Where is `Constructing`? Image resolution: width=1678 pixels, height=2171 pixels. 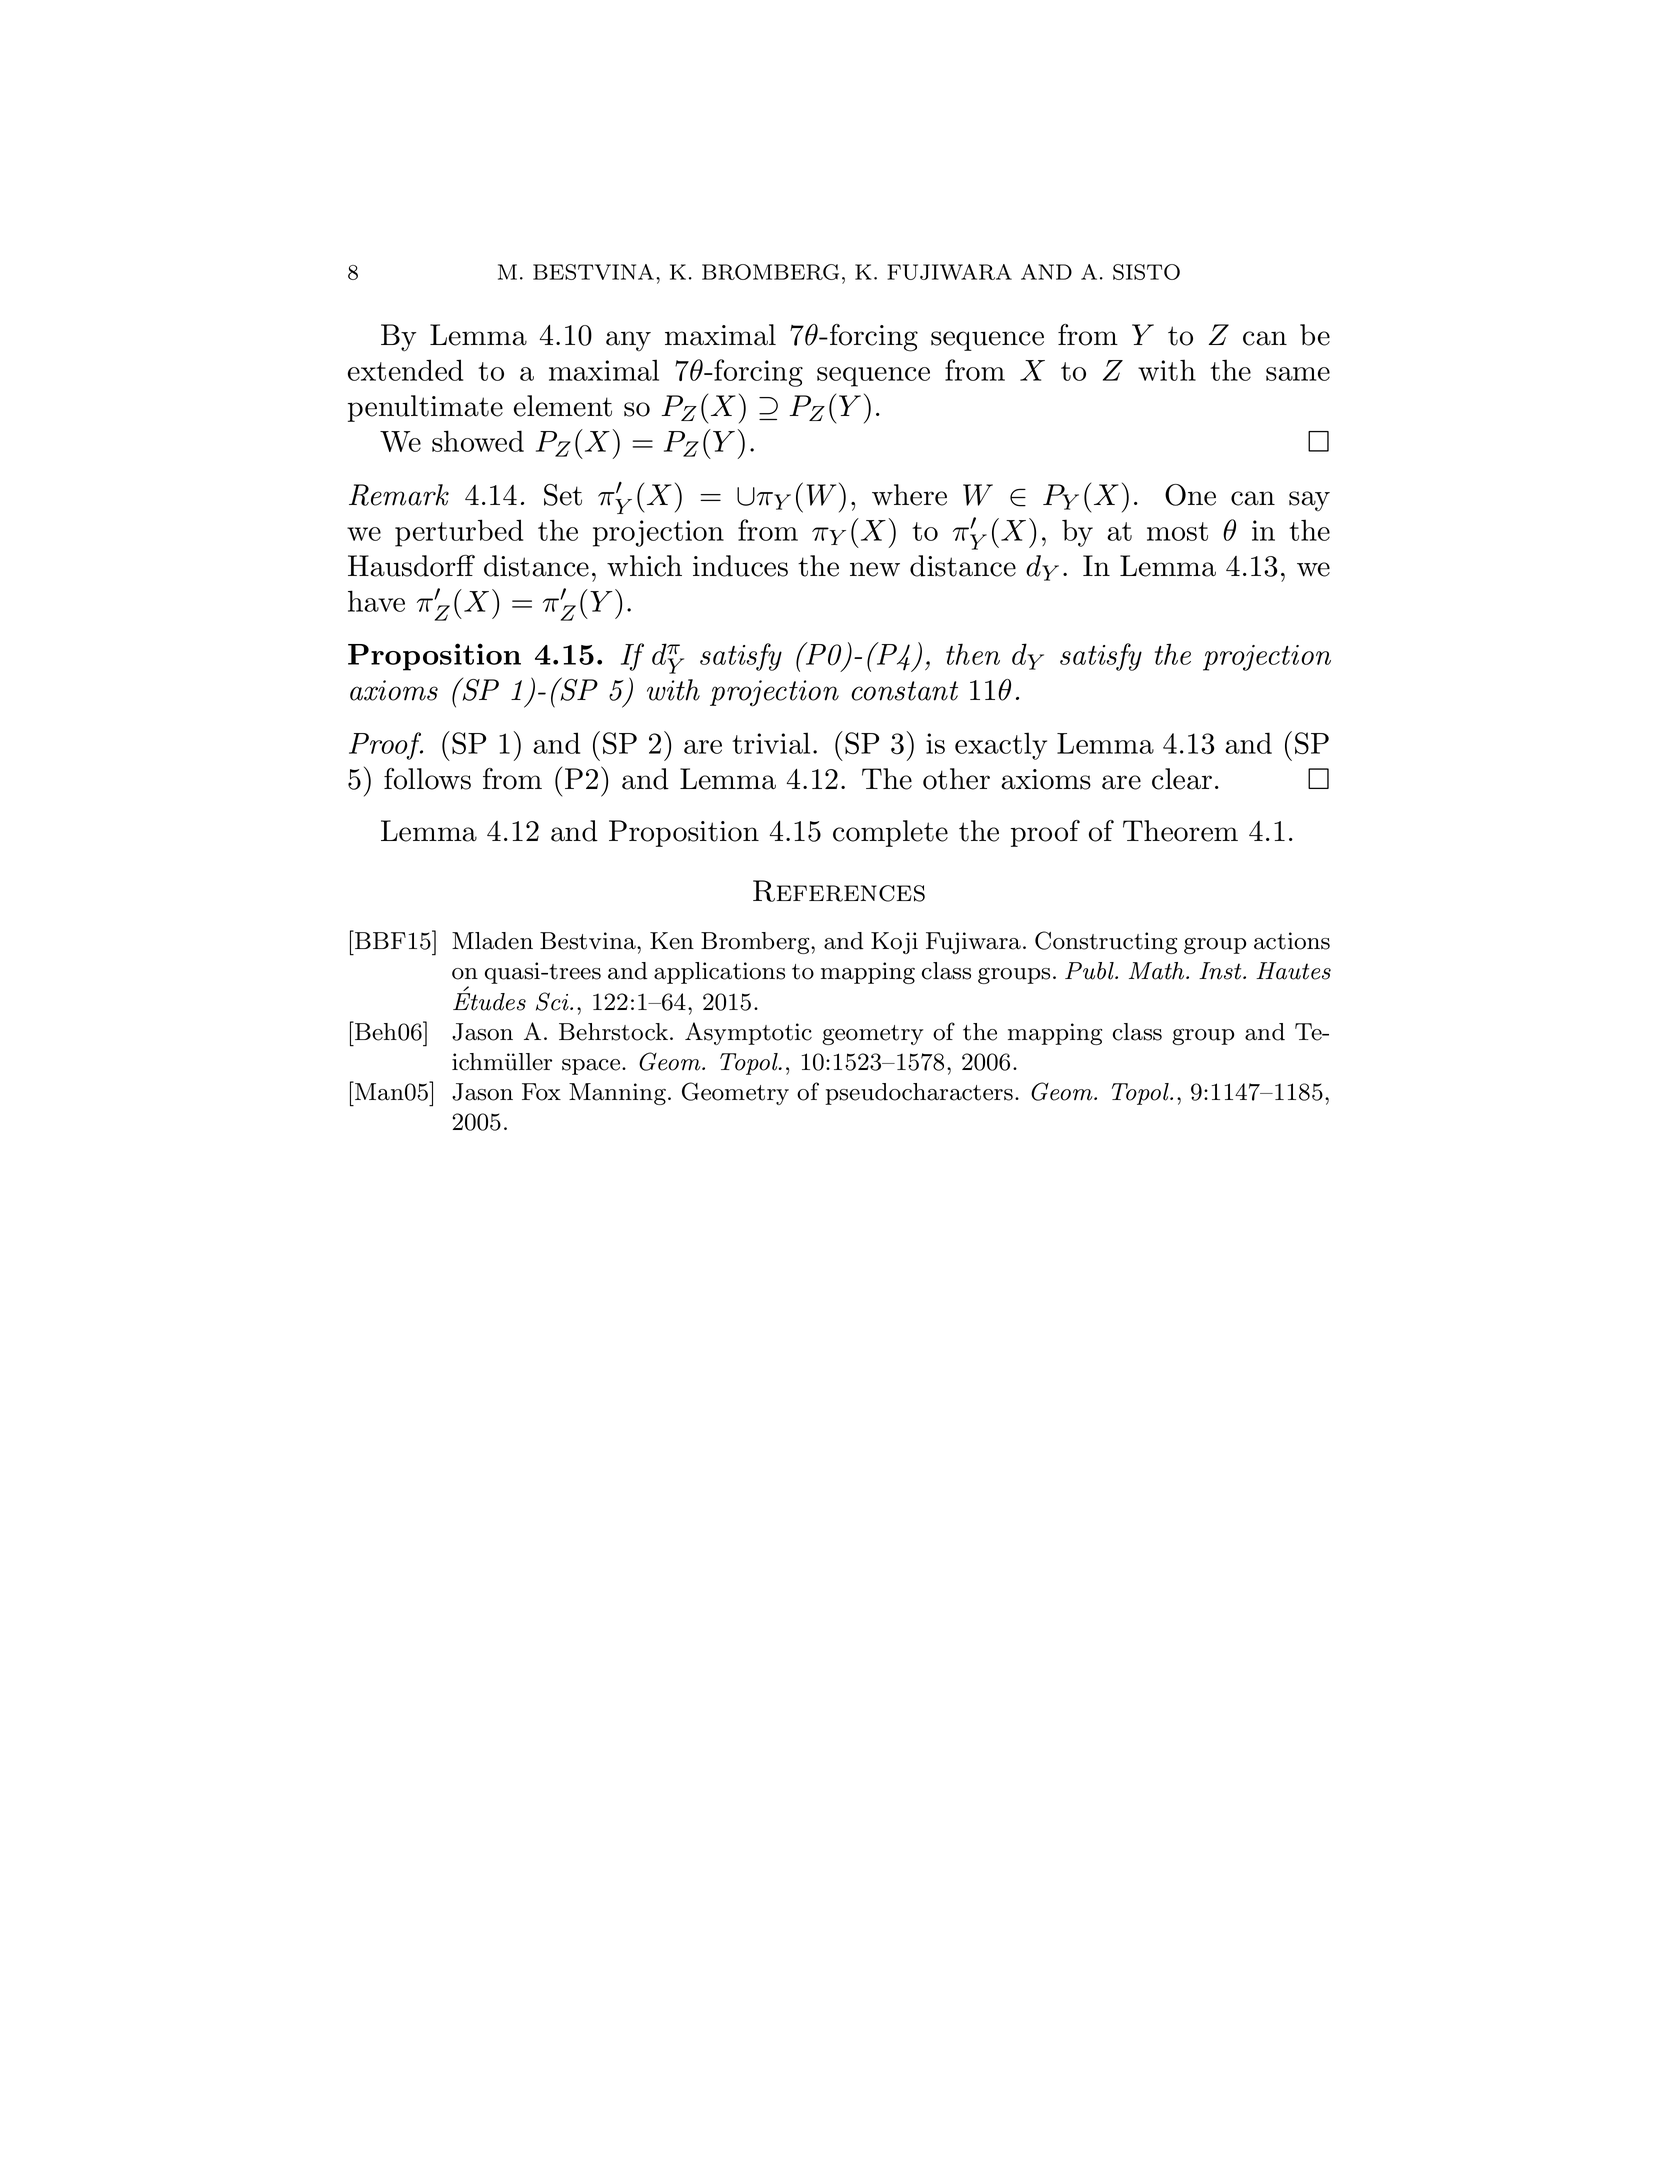
Constructing is located at coordinates (1106, 942).
